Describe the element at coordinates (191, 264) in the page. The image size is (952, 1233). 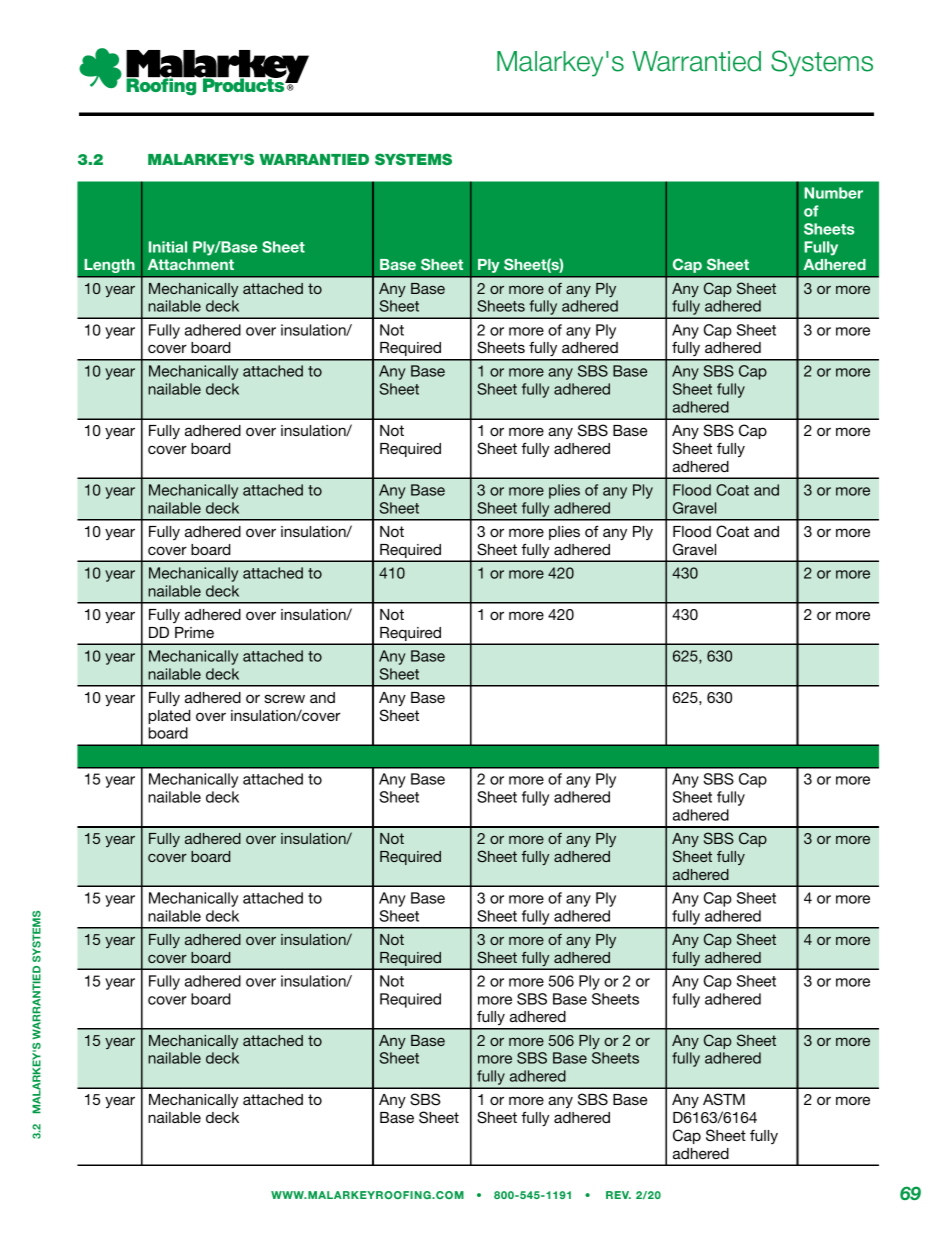
I see `Attachment` at that location.
